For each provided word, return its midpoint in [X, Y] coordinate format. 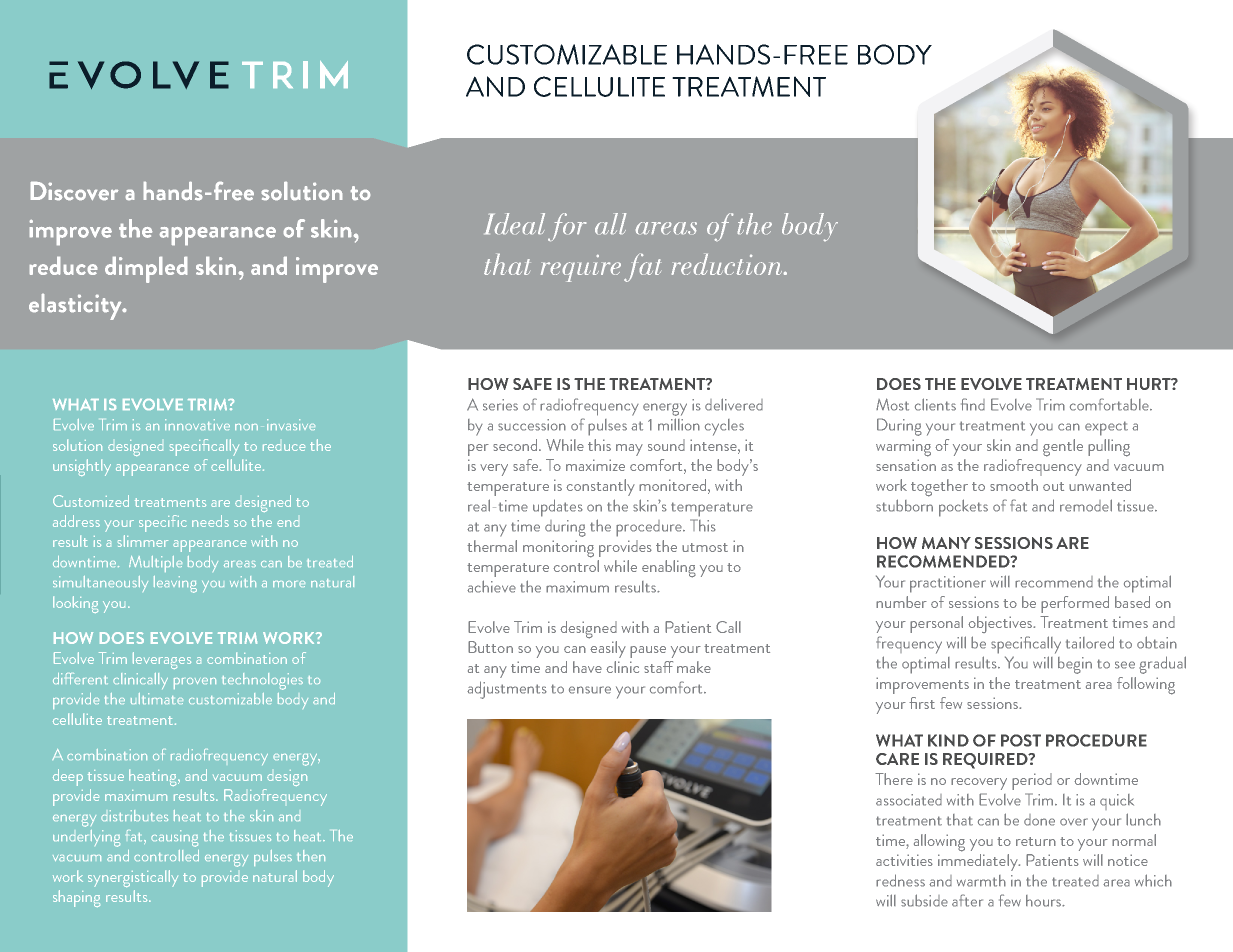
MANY [946, 543]
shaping [76, 898]
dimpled [146, 270]
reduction [728, 264]
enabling [669, 569]
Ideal [515, 223]
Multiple [155, 564]
